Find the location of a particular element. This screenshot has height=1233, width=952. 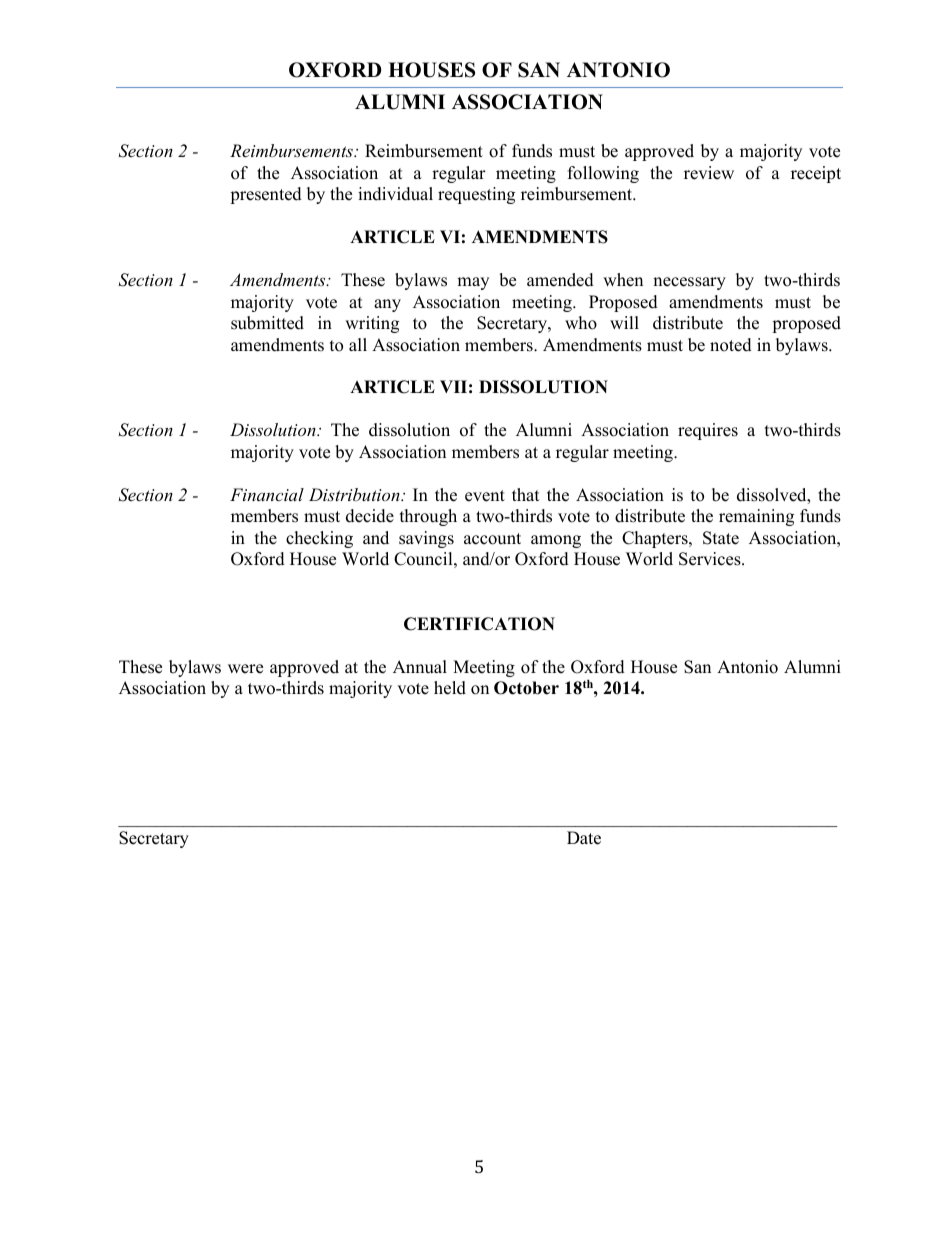

requesting is located at coordinates (476, 195).
